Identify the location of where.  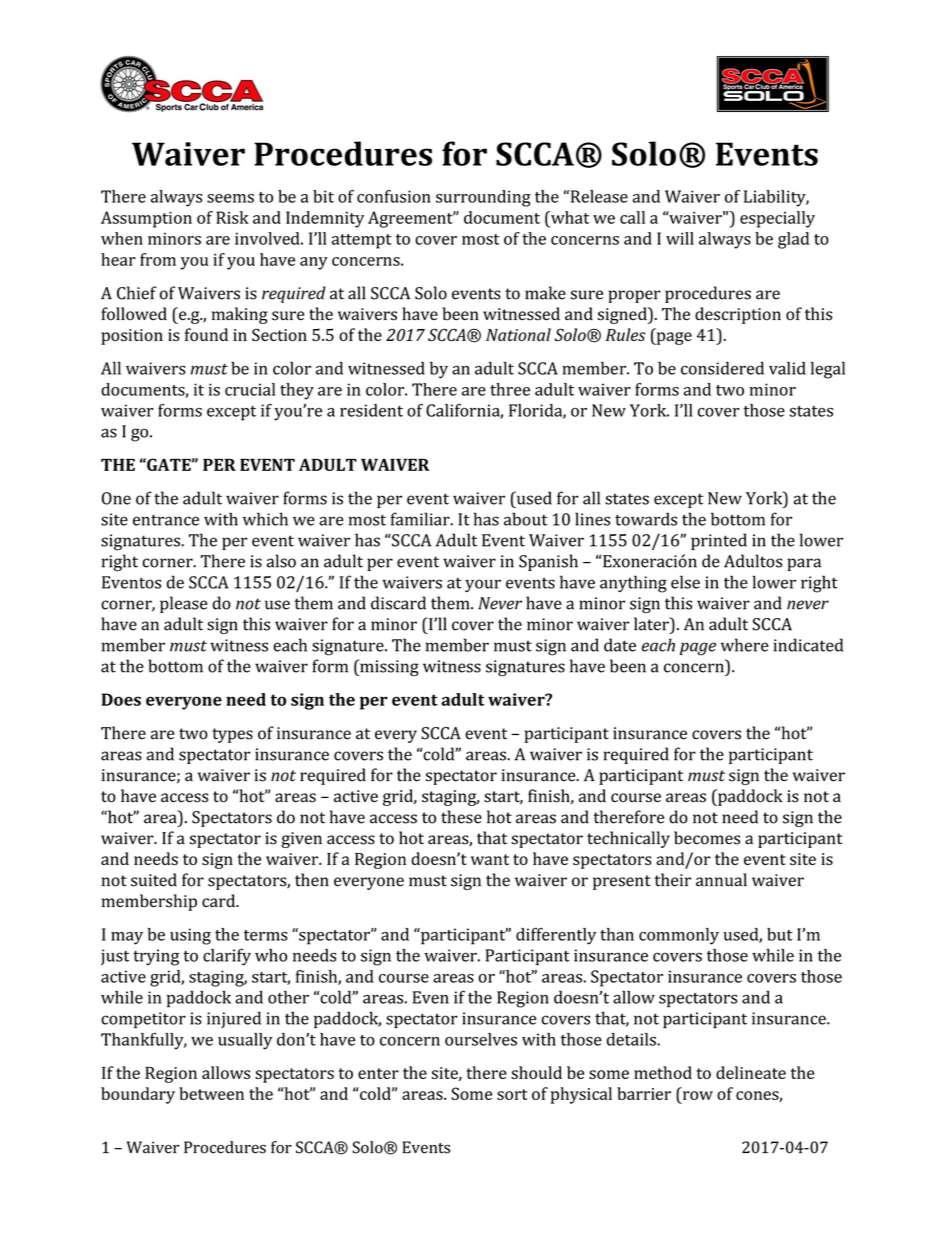
(745, 645).
